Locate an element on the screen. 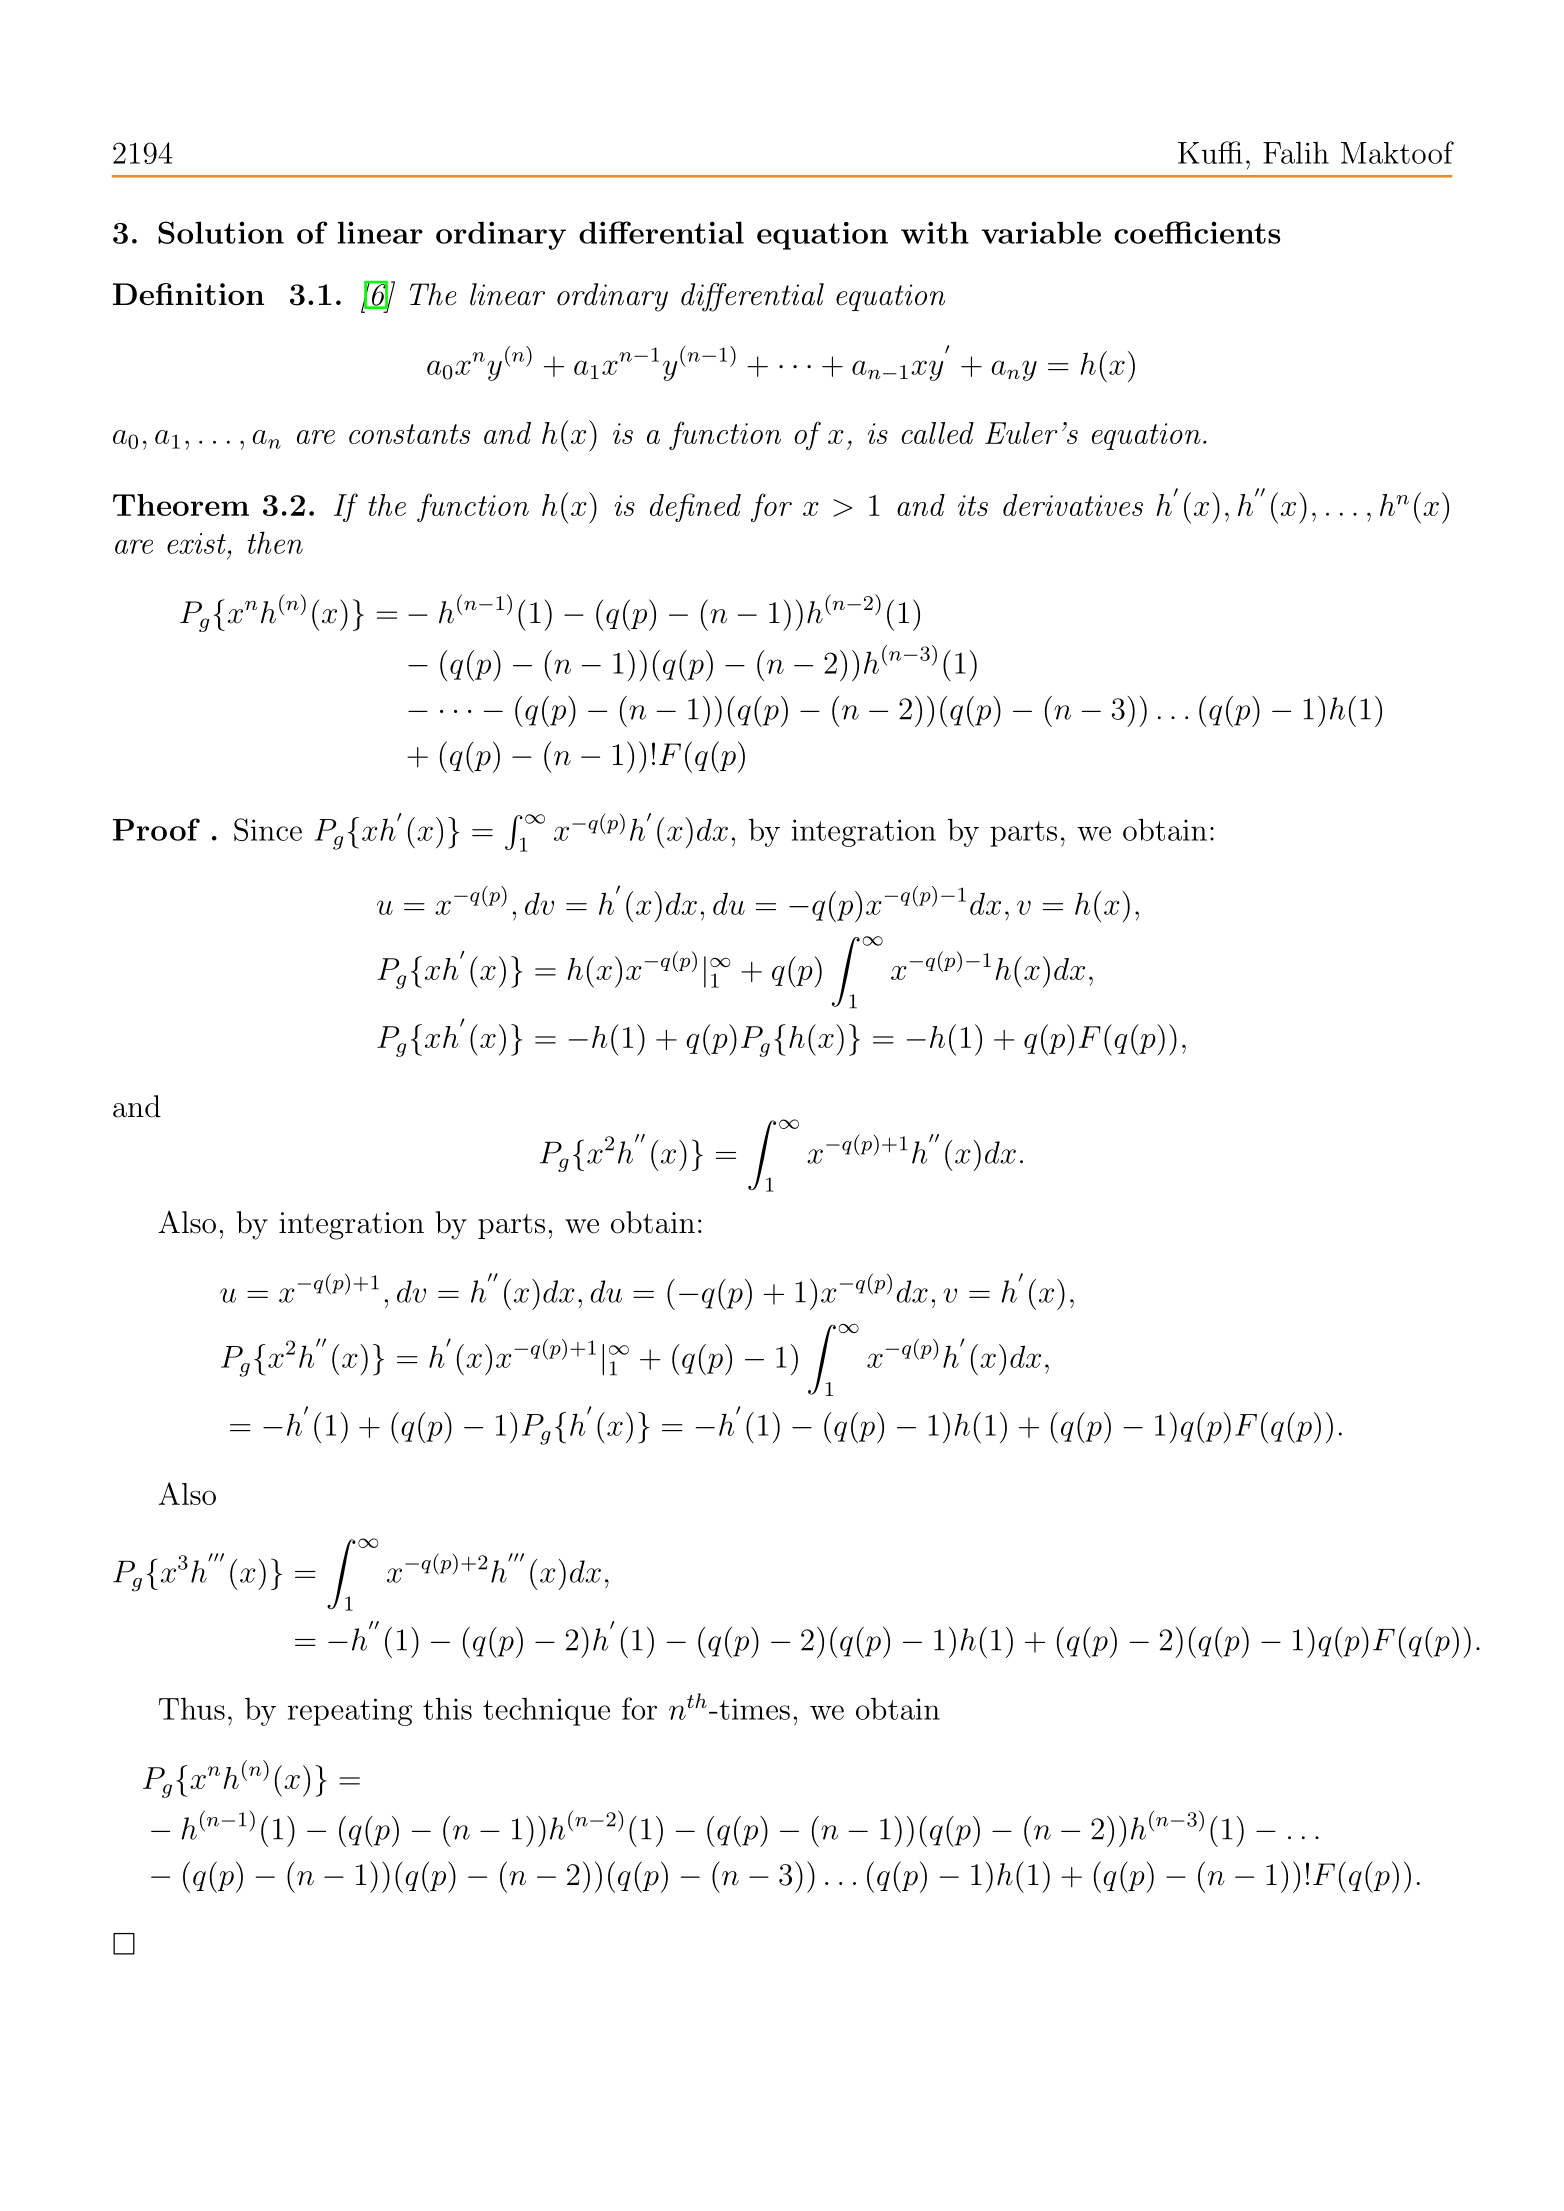  with is located at coordinates (935, 232).
